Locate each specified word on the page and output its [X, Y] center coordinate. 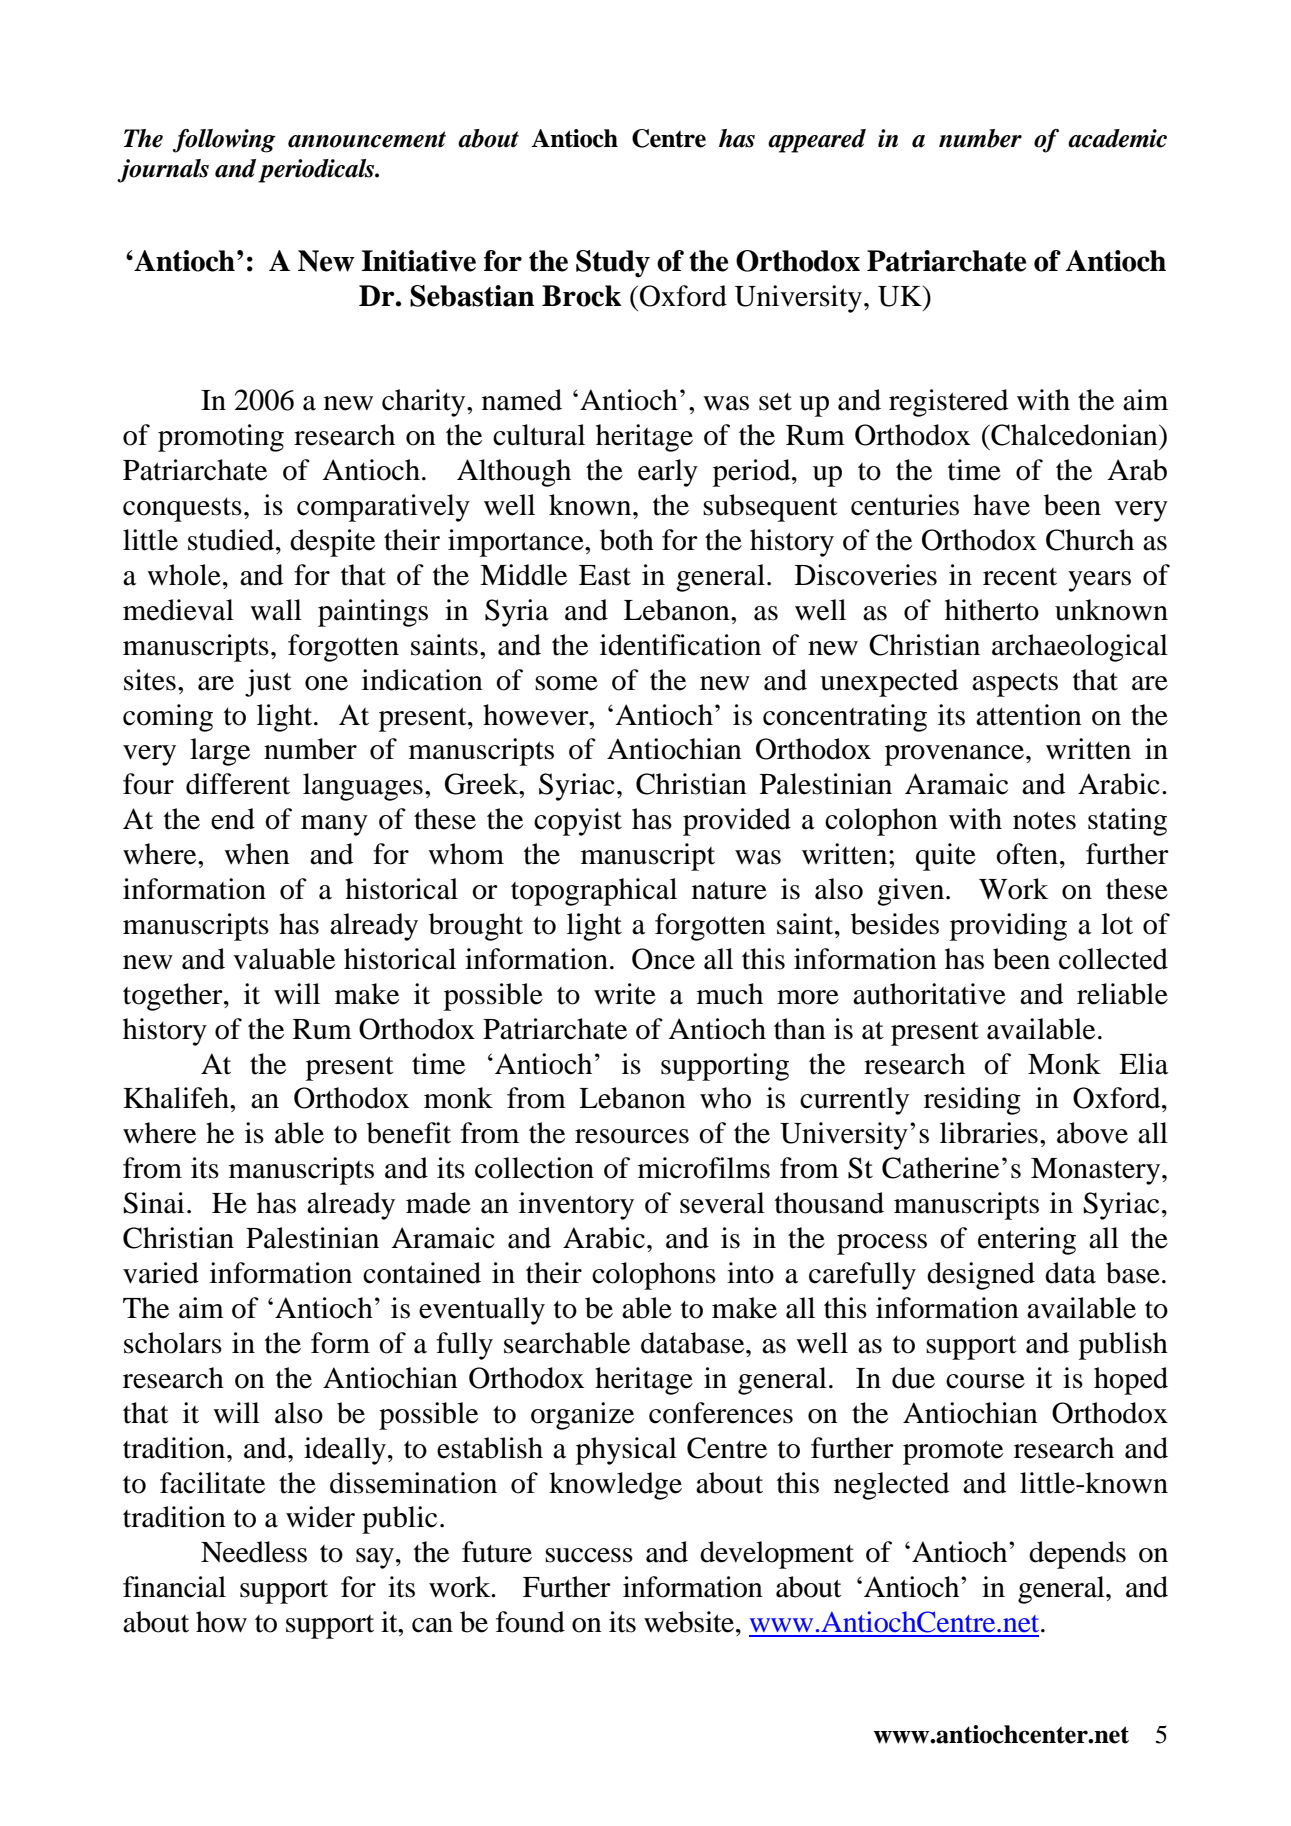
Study [613, 264]
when [257, 854]
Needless [254, 1552]
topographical [594, 892]
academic [1117, 138]
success [589, 1555]
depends [1077, 1555]
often [1027, 854]
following [224, 141]
